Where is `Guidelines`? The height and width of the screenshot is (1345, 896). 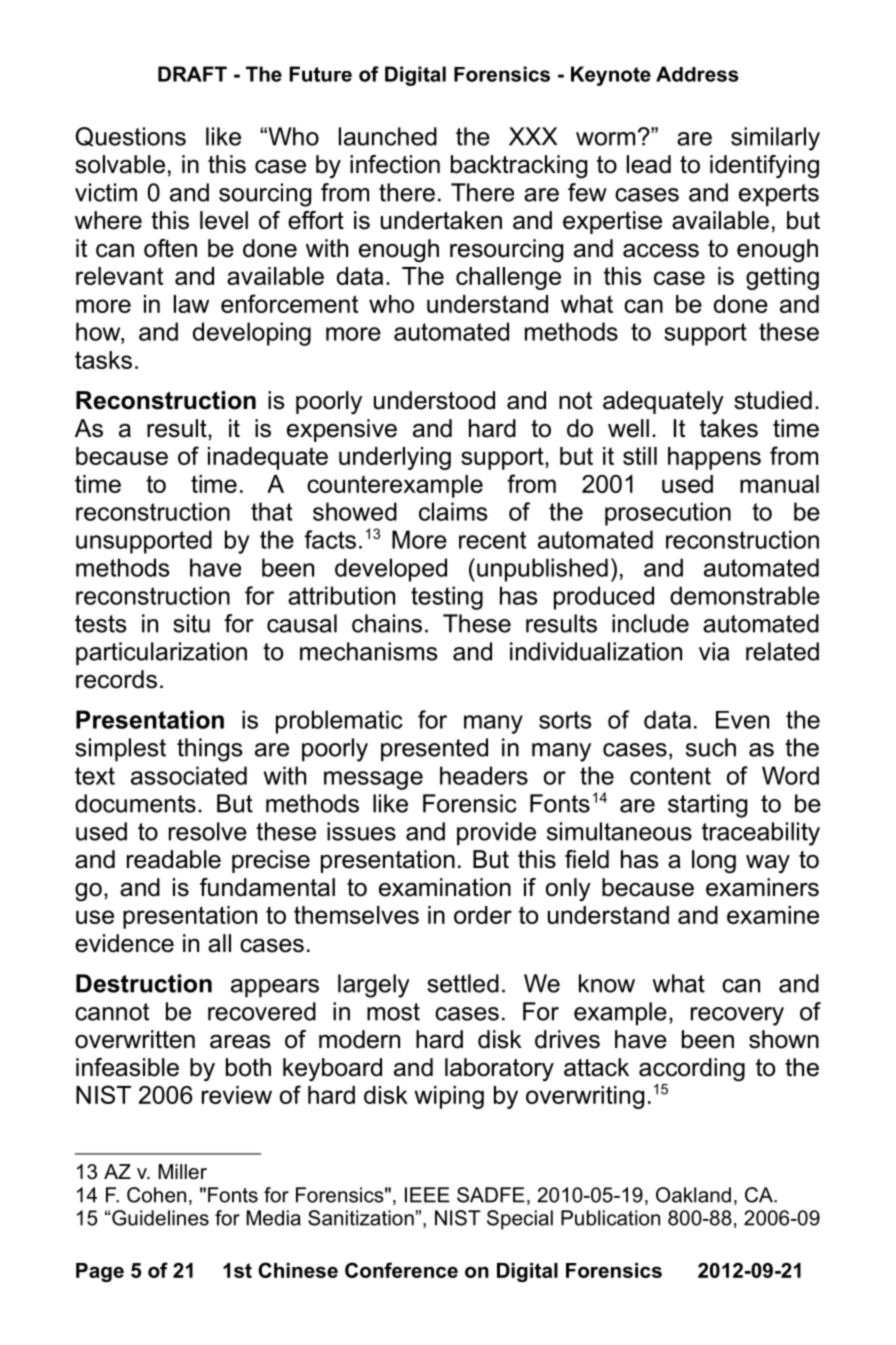
Guidelines is located at coordinates (160, 1218).
